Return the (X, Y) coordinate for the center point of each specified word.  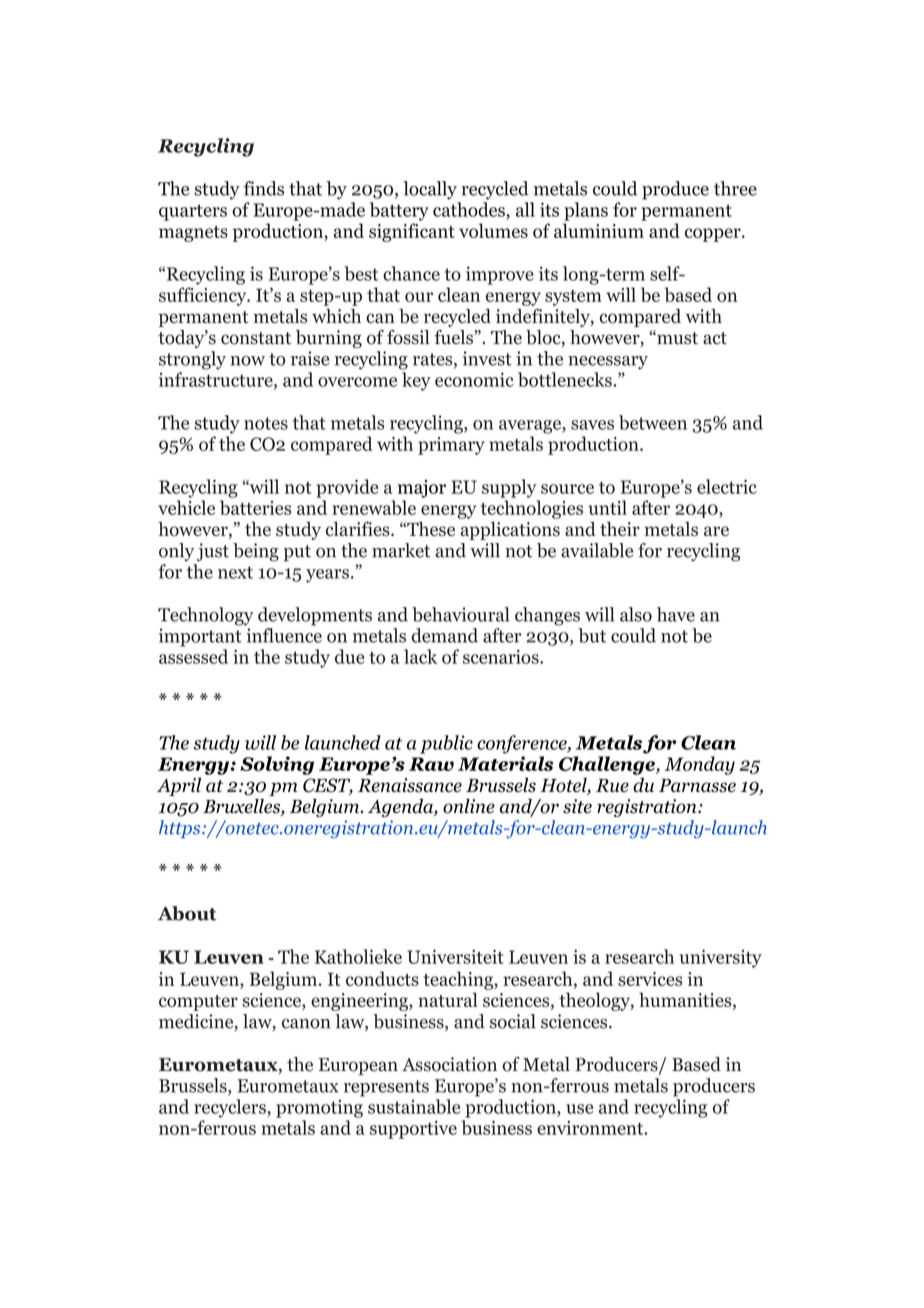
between (653, 422)
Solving (277, 765)
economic (474, 379)
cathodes (470, 209)
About (187, 913)
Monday (699, 765)
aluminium (599, 230)
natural (448, 999)
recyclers (231, 1108)
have (676, 614)
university (721, 959)
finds (264, 188)
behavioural (460, 614)
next (235, 572)
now (247, 361)
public (446, 744)
